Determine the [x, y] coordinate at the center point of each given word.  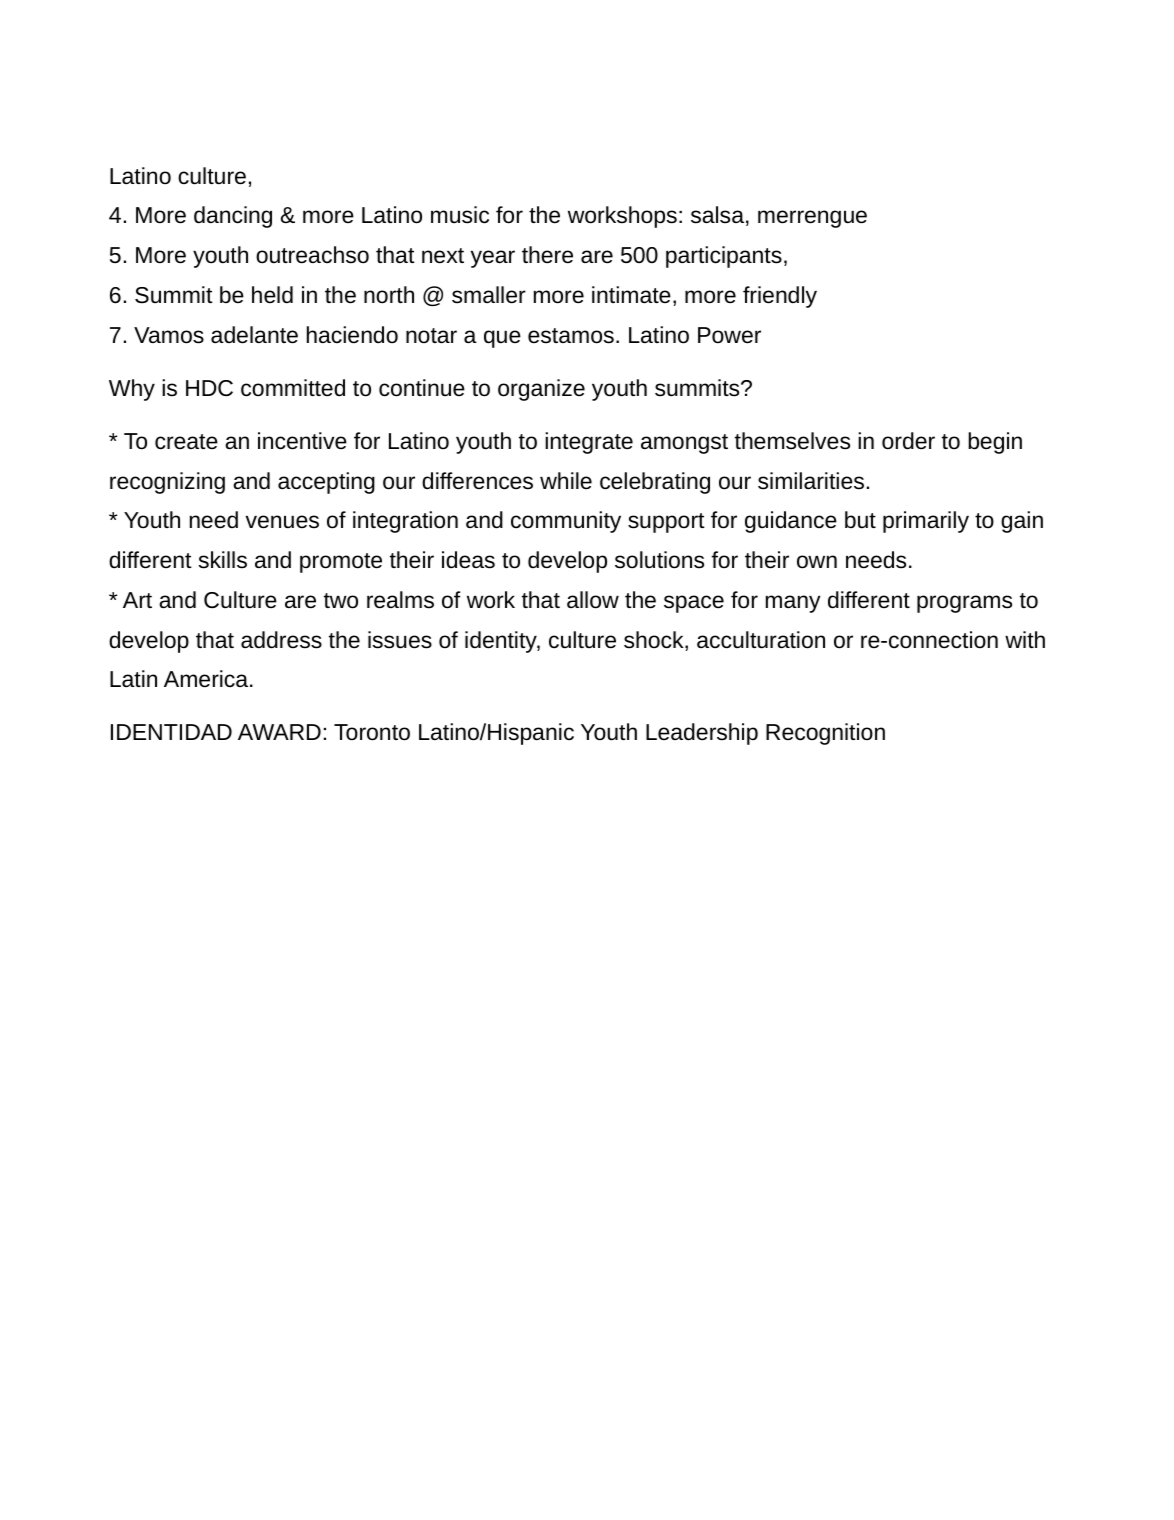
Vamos [169, 335]
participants [724, 257]
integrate [589, 443]
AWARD [279, 732]
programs [964, 604]
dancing [233, 217]
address [281, 640]
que [502, 339]
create [186, 442]
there [547, 255]
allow [593, 600]
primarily [926, 522]
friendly [780, 297]
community [566, 522]
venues [282, 522]
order [908, 441]
